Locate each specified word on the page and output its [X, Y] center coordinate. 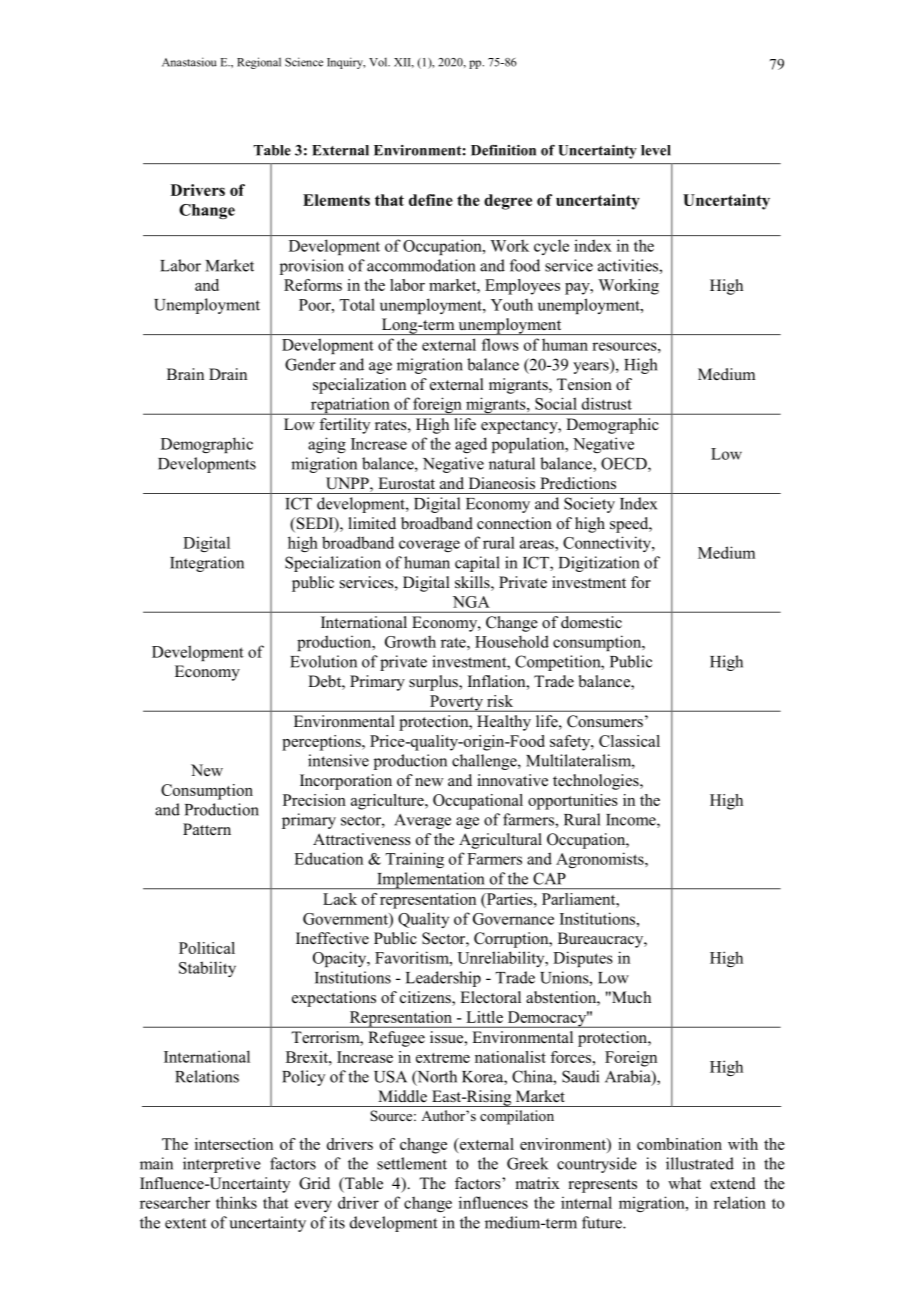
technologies [597, 782]
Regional [259, 63]
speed [630, 525]
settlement [412, 1163]
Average [422, 821]
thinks [236, 1202]
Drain [228, 374]
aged [471, 445]
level [656, 150]
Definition [503, 150]
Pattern [207, 829]
